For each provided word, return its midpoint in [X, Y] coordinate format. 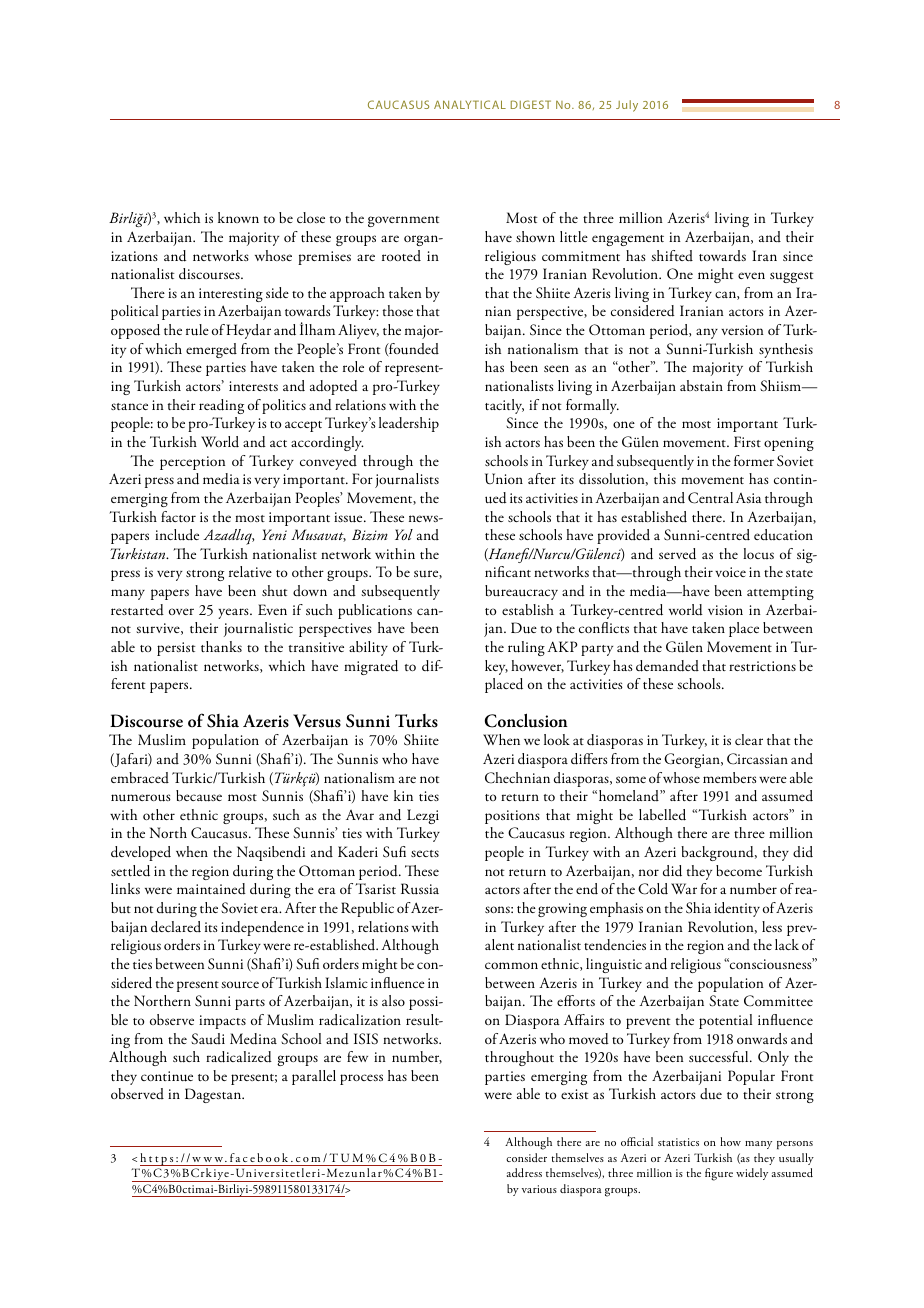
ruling [526, 648]
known [238, 217]
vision [725, 610]
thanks [221, 646]
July [627, 106]
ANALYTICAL [470, 104]
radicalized [239, 1057]
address [524, 1172]
